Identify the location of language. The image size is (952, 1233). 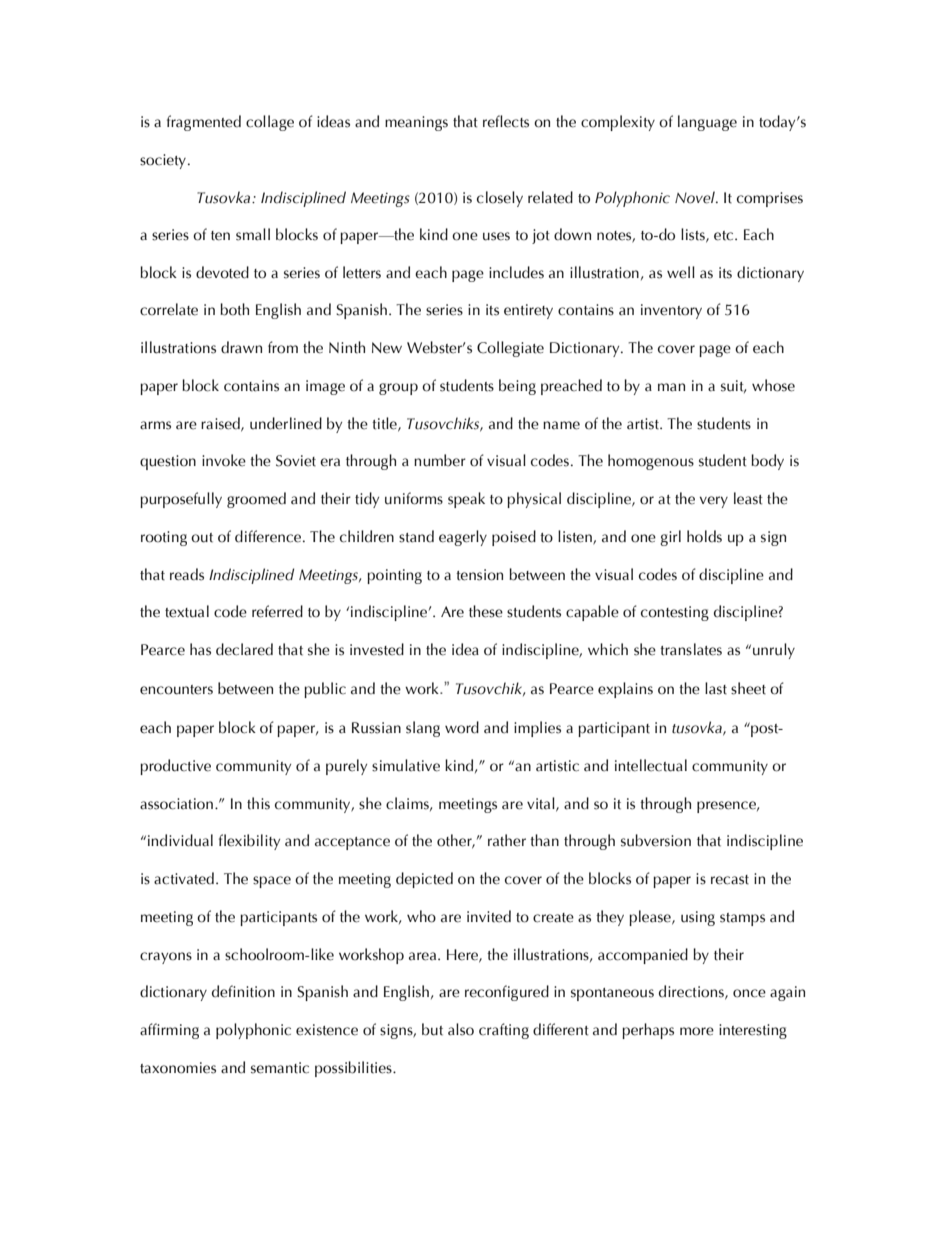
(707, 123).
